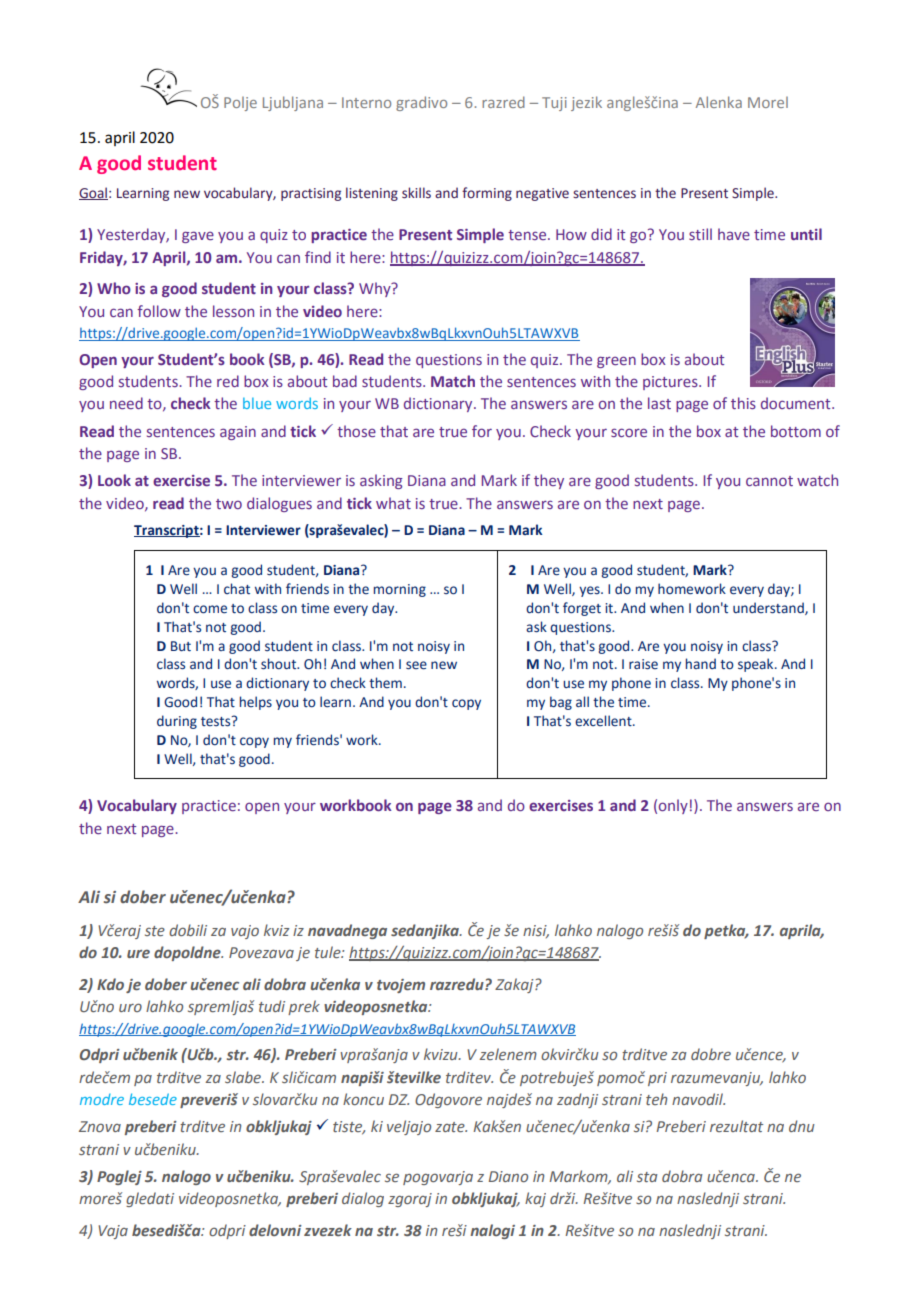 Image resolution: width=924 pixels, height=1308 pixels. Describe the element at coordinates (153, 1099) in the screenshot. I see `besede` at that location.
